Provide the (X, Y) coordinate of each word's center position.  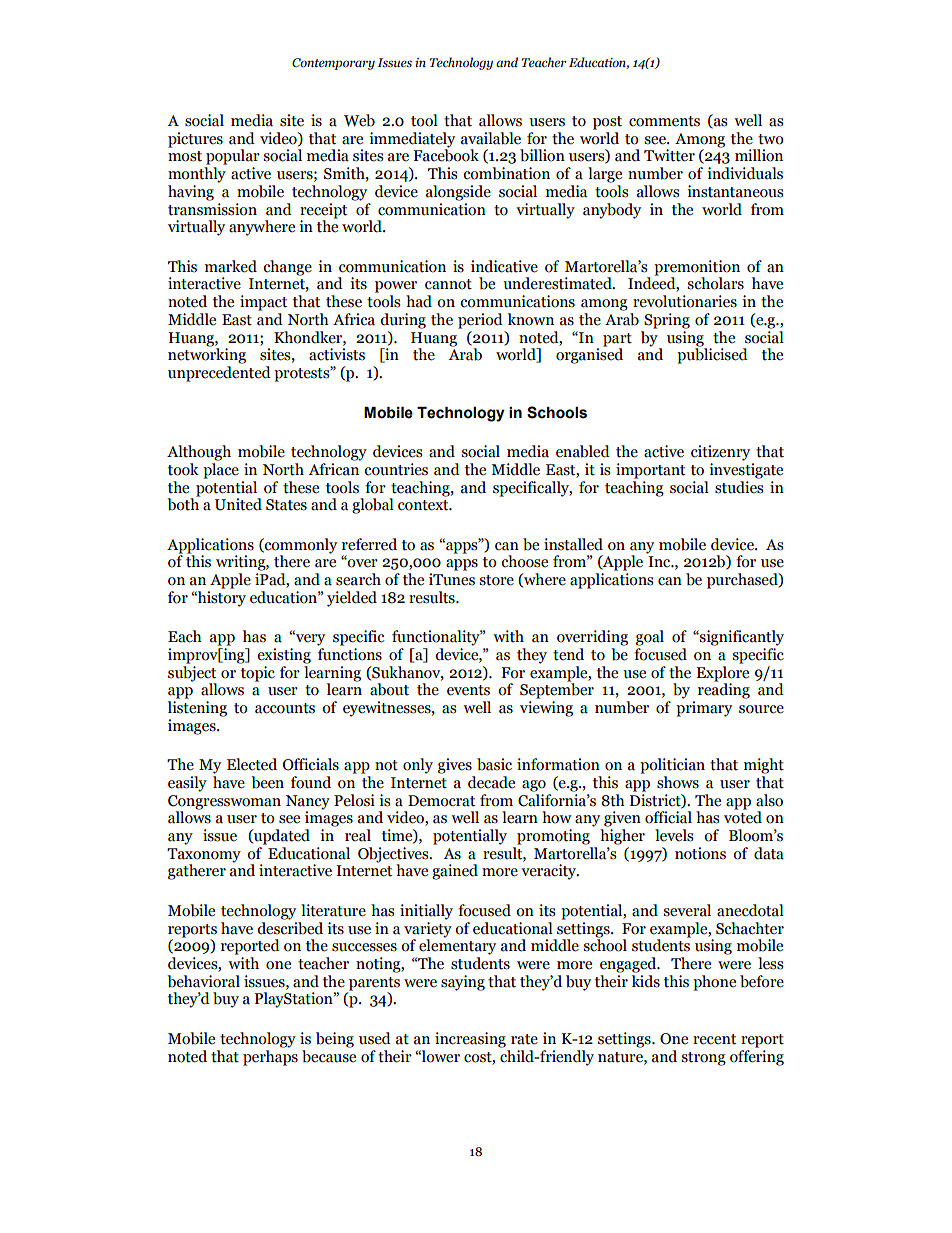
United (238, 504)
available (491, 138)
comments (664, 121)
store (496, 580)
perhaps (270, 1056)
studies (739, 486)
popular (233, 157)
